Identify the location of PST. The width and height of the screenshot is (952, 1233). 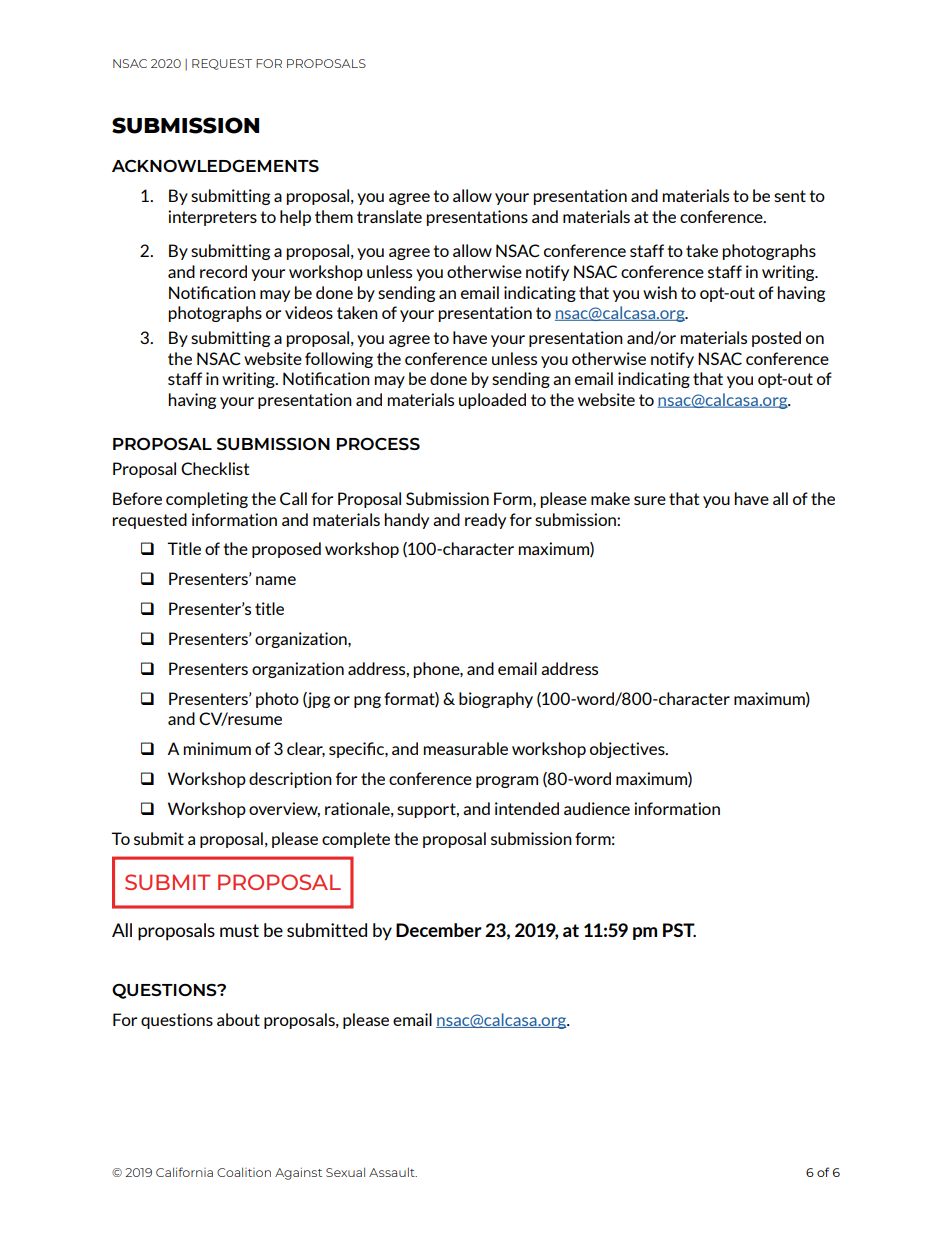
(679, 930).
